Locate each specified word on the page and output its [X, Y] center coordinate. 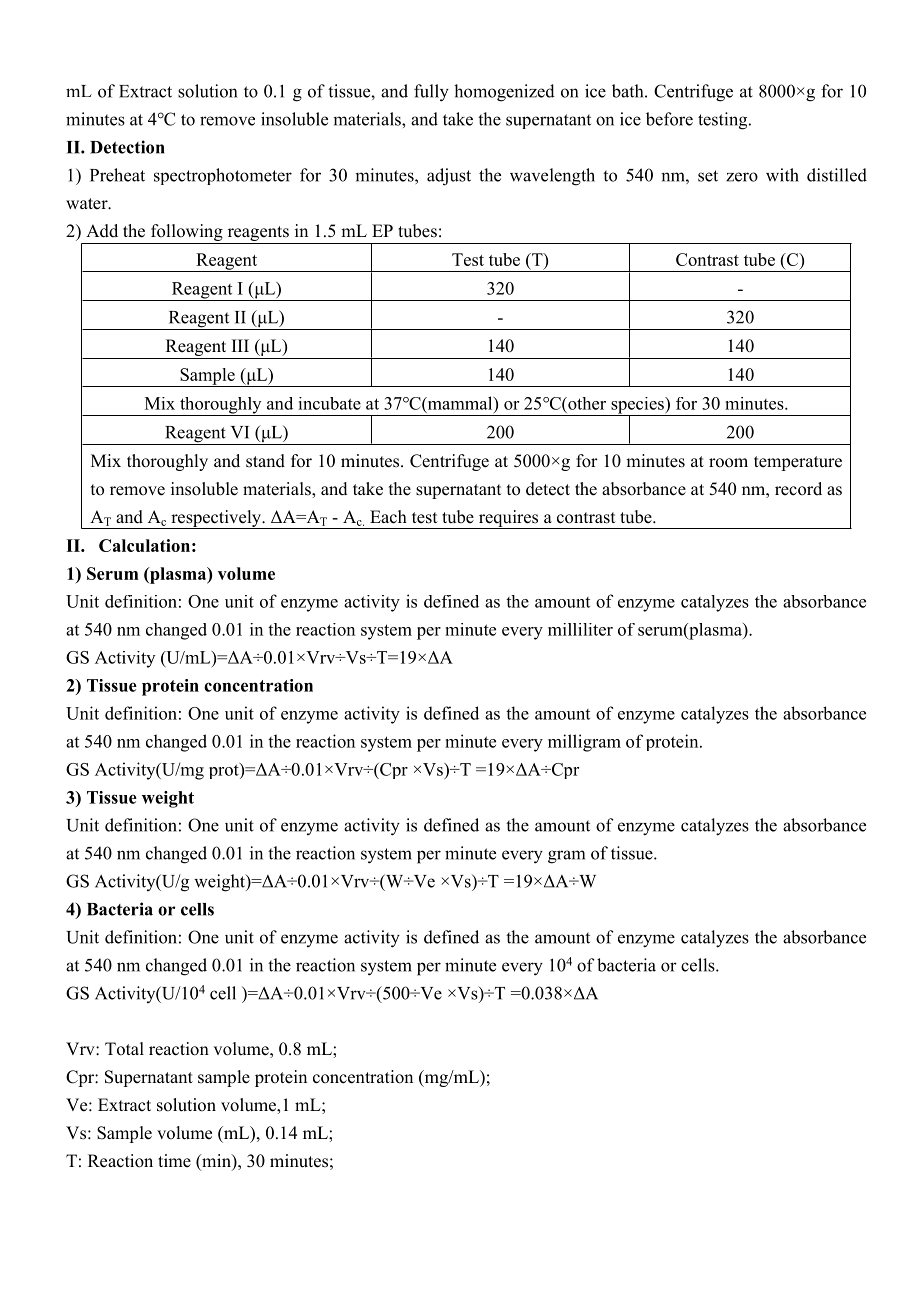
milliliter [580, 629]
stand [265, 461]
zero [742, 177]
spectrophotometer [223, 176]
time [174, 1161]
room [728, 463]
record [798, 489]
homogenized [504, 93]
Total [124, 1049]
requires [508, 519]
